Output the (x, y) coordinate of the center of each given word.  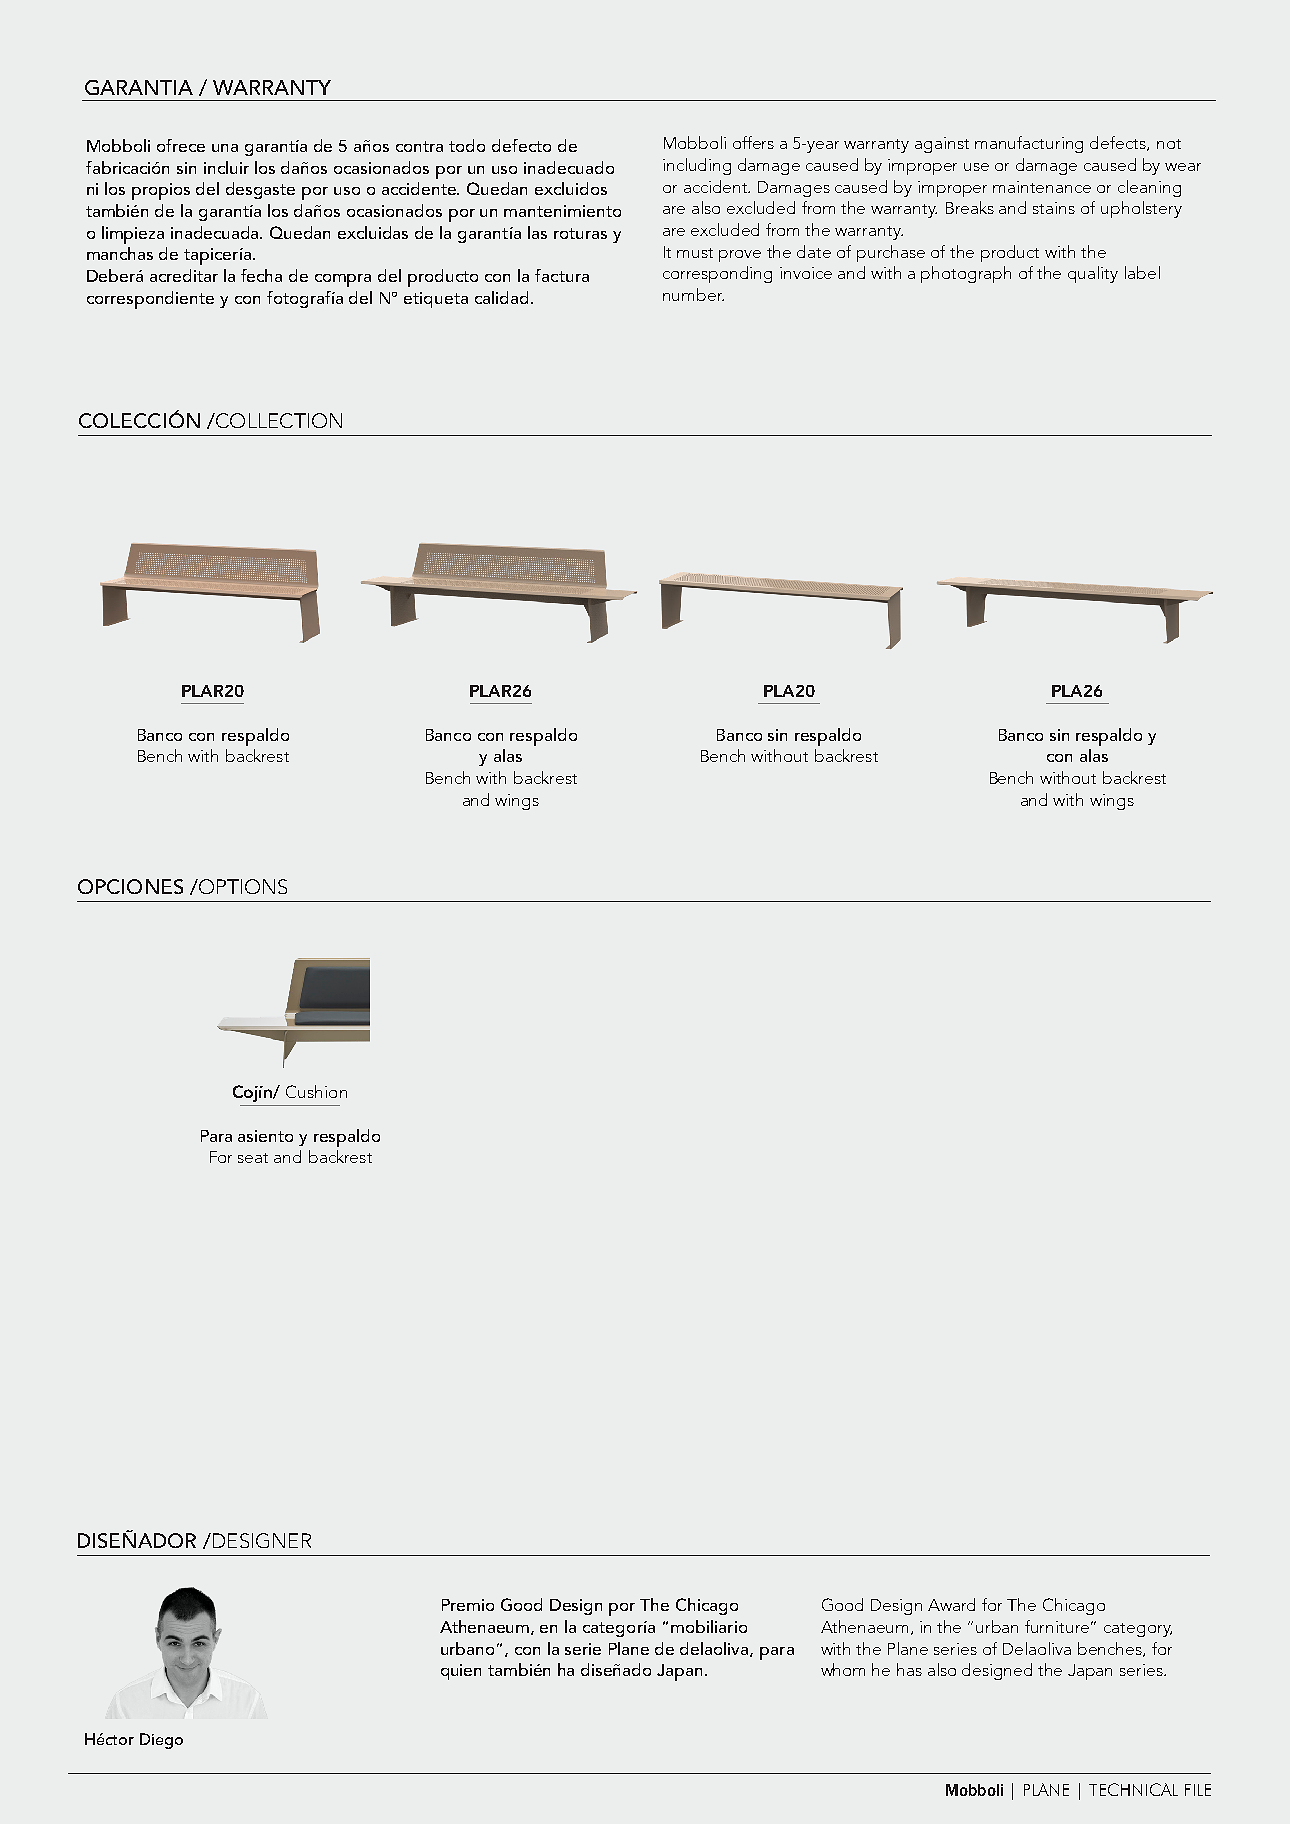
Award (951, 1604)
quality (1093, 274)
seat (253, 1158)
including (697, 166)
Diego (161, 1741)
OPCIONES (130, 886)
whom (843, 1669)
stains (1054, 208)
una (225, 148)
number (693, 294)
